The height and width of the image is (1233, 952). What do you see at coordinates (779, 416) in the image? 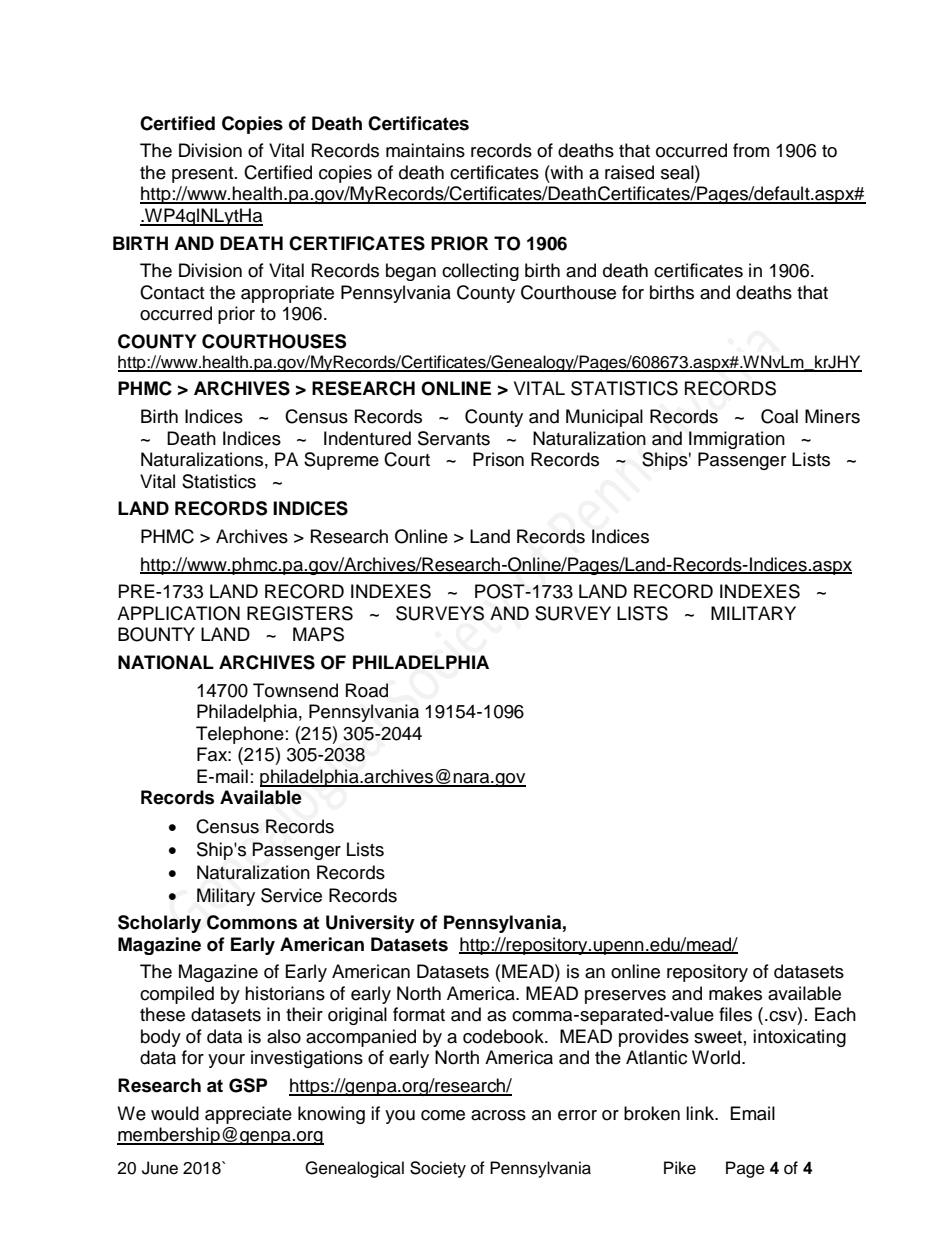
I see `Coal` at bounding box center [779, 416].
